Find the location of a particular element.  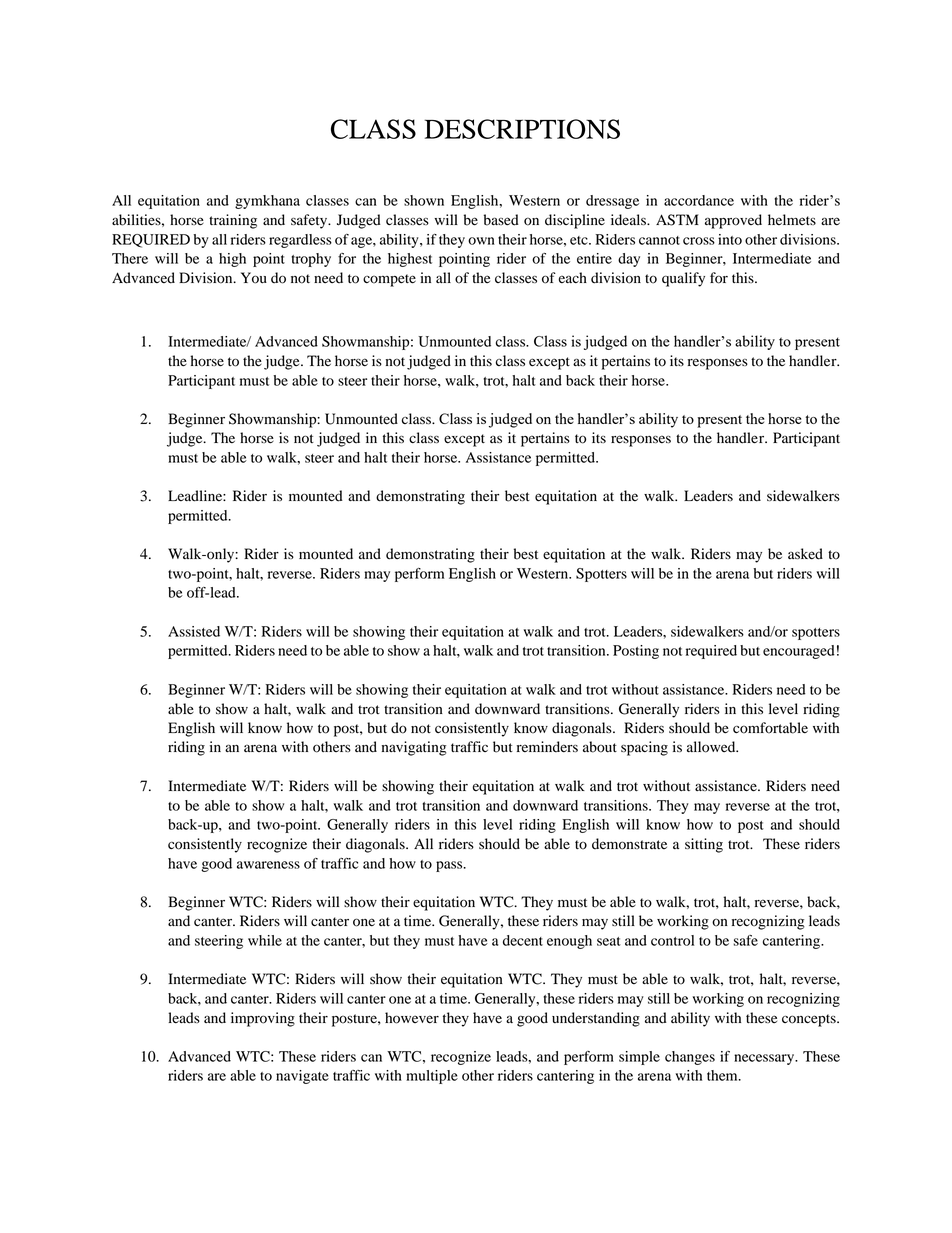

You is located at coordinates (254, 278).
